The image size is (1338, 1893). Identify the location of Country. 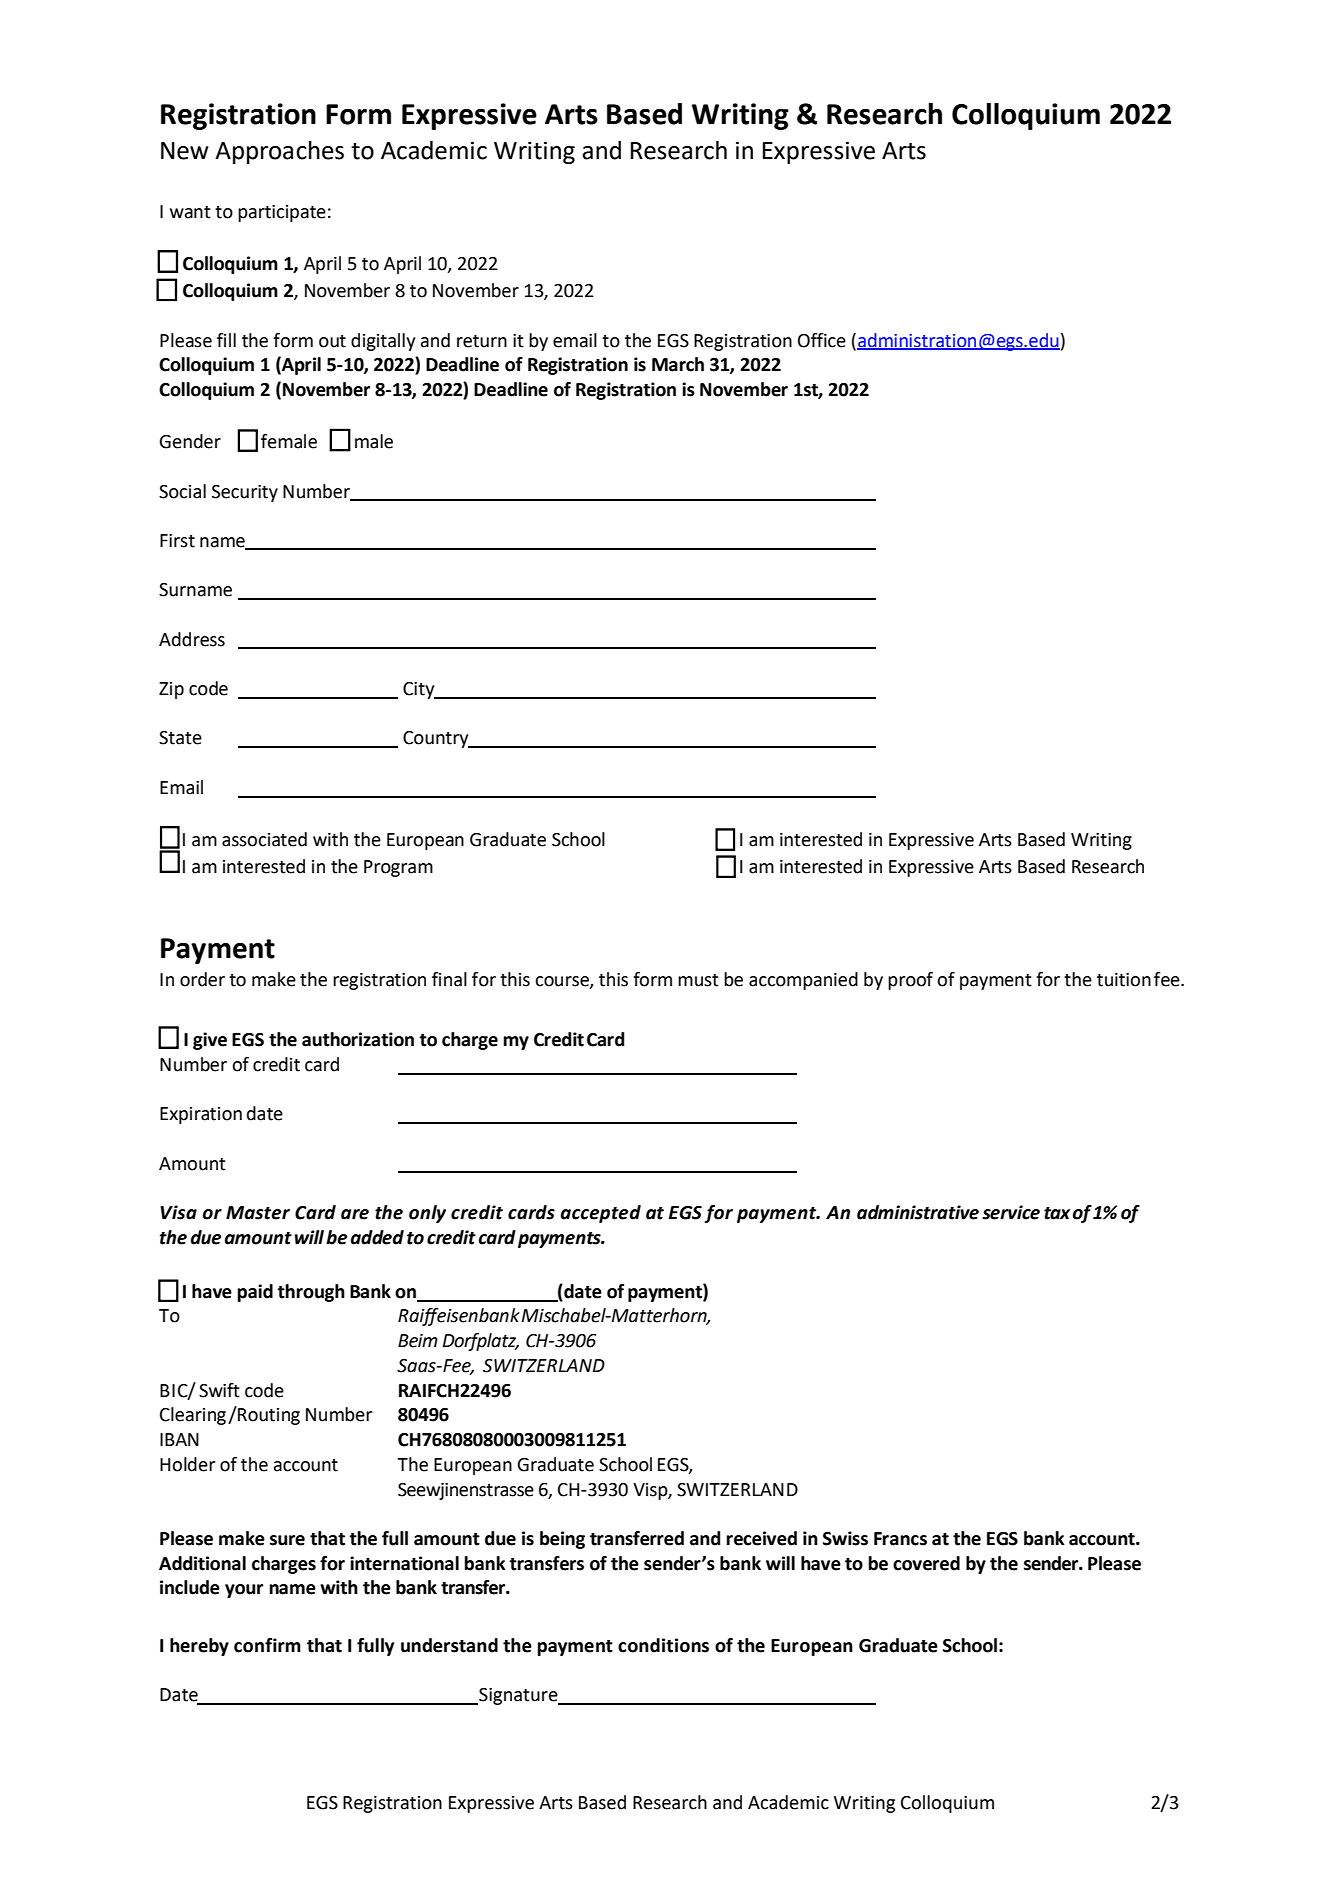
(437, 739).
